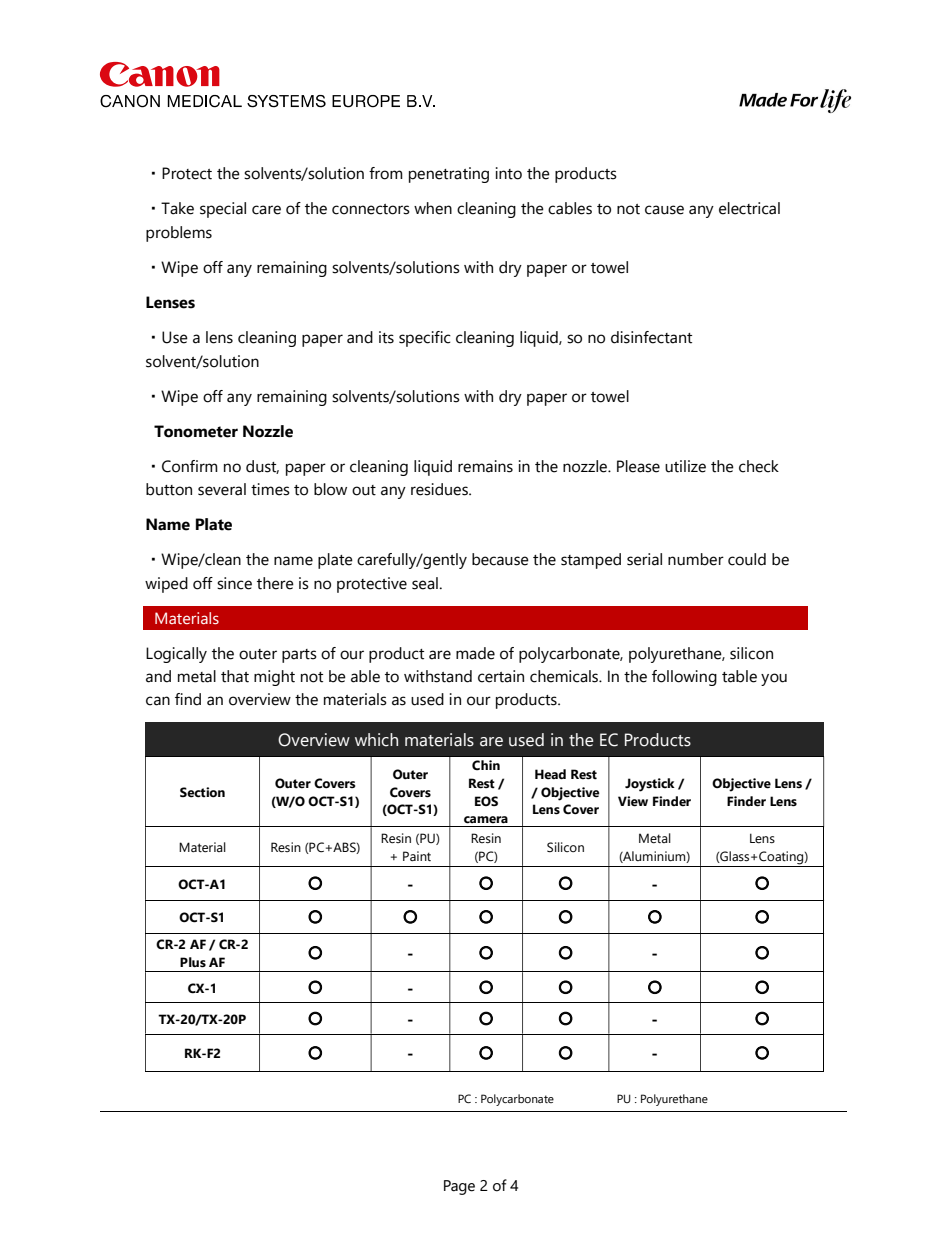 The width and height of the screenshot is (952, 1233). What do you see at coordinates (459, 1187) in the screenshot?
I see `Page` at bounding box center [459, 1187].
